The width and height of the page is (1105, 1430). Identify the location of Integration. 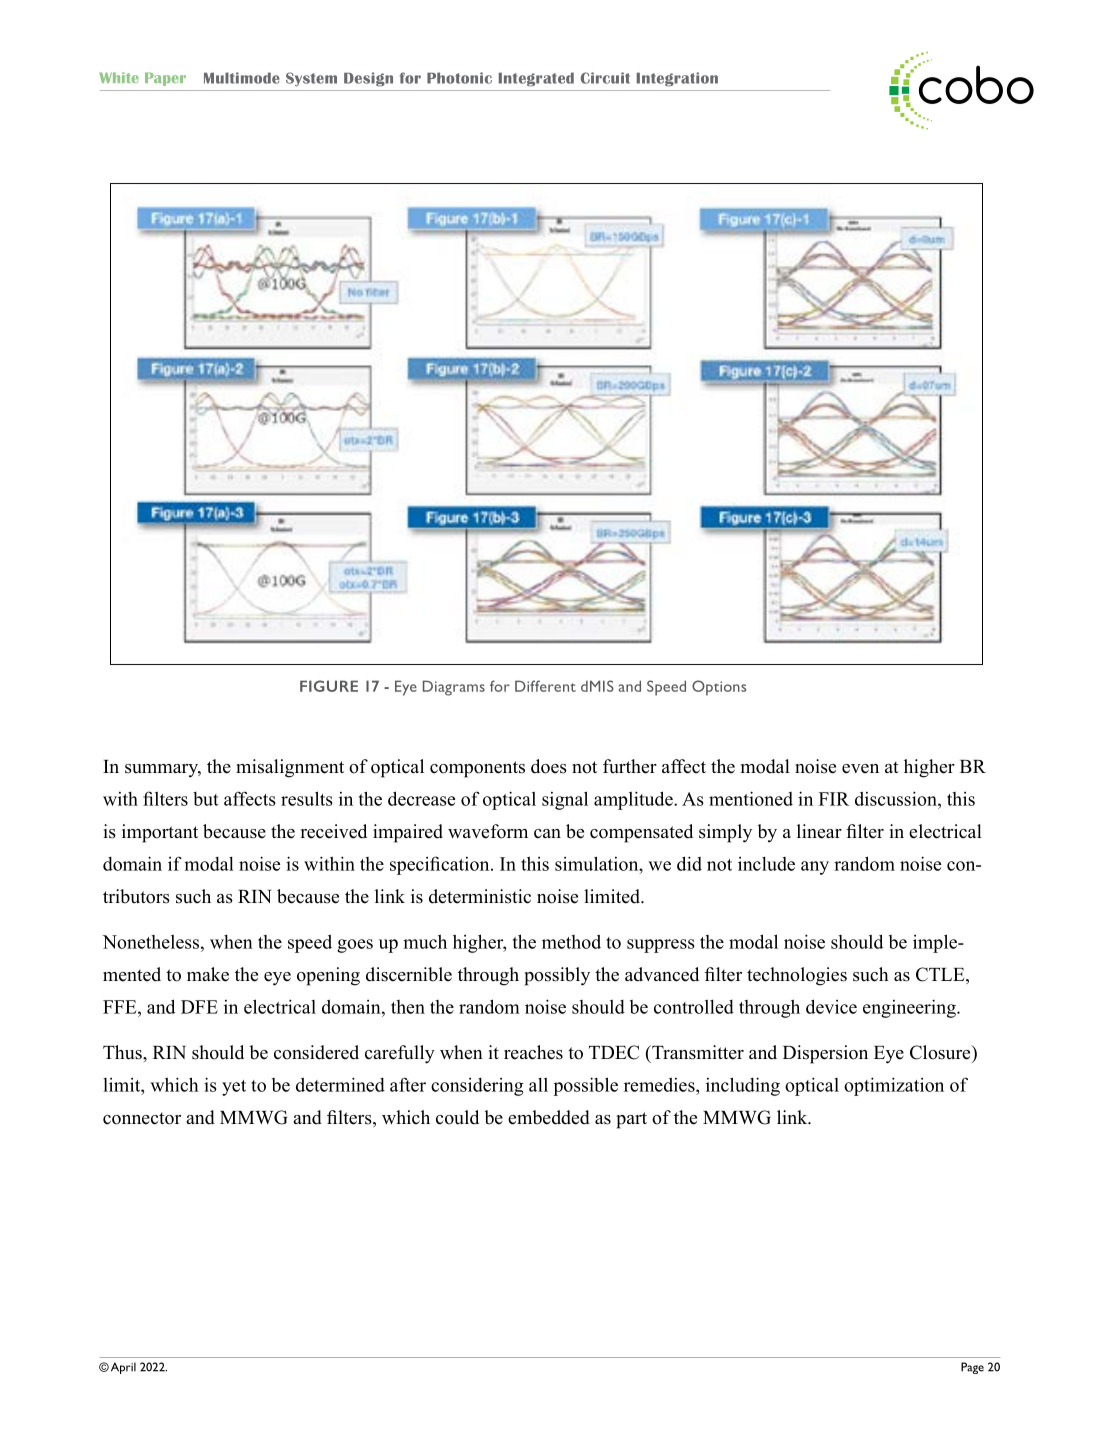
(677, 79).
